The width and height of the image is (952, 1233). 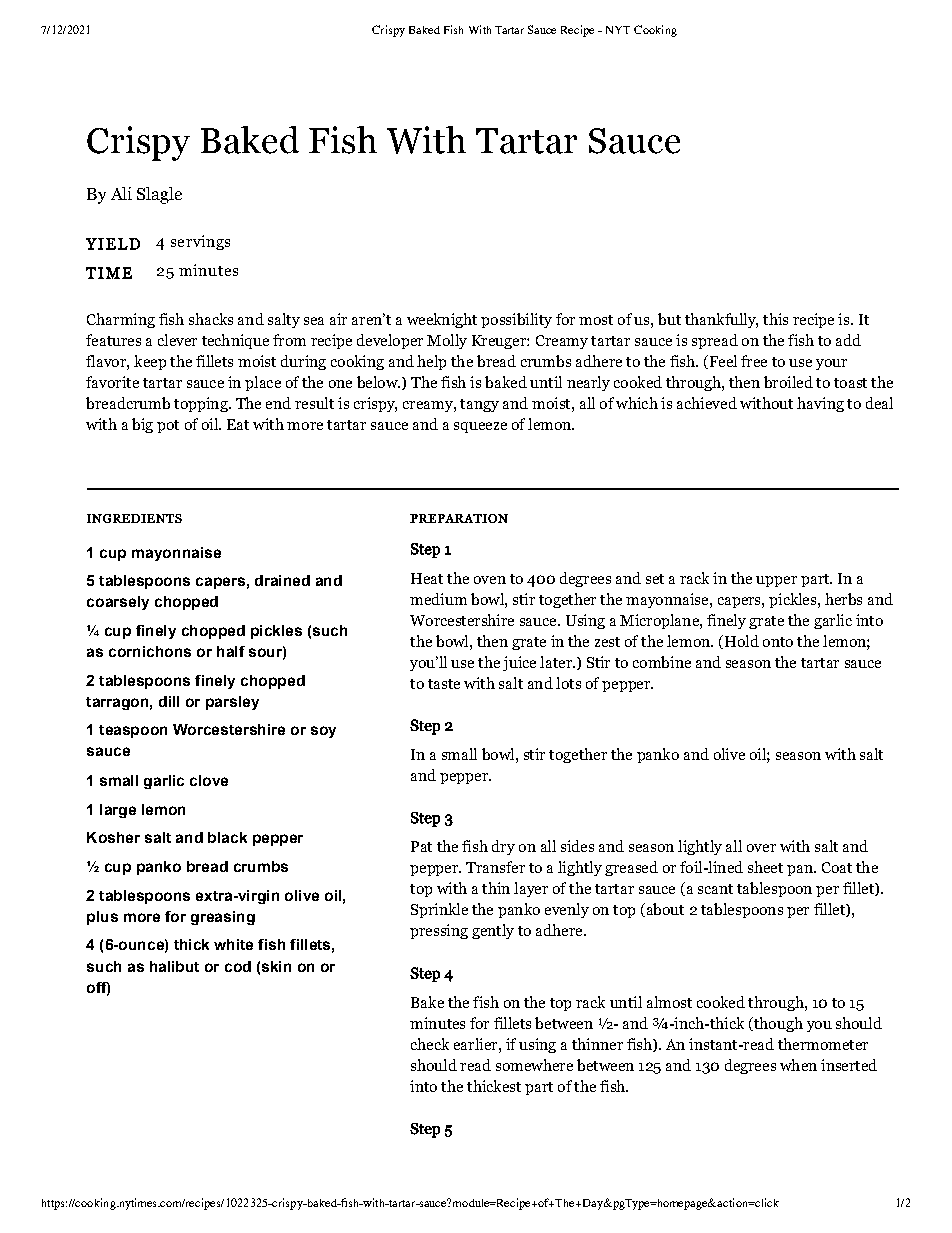 I want to click on pot, so click(x=168, y=426).
